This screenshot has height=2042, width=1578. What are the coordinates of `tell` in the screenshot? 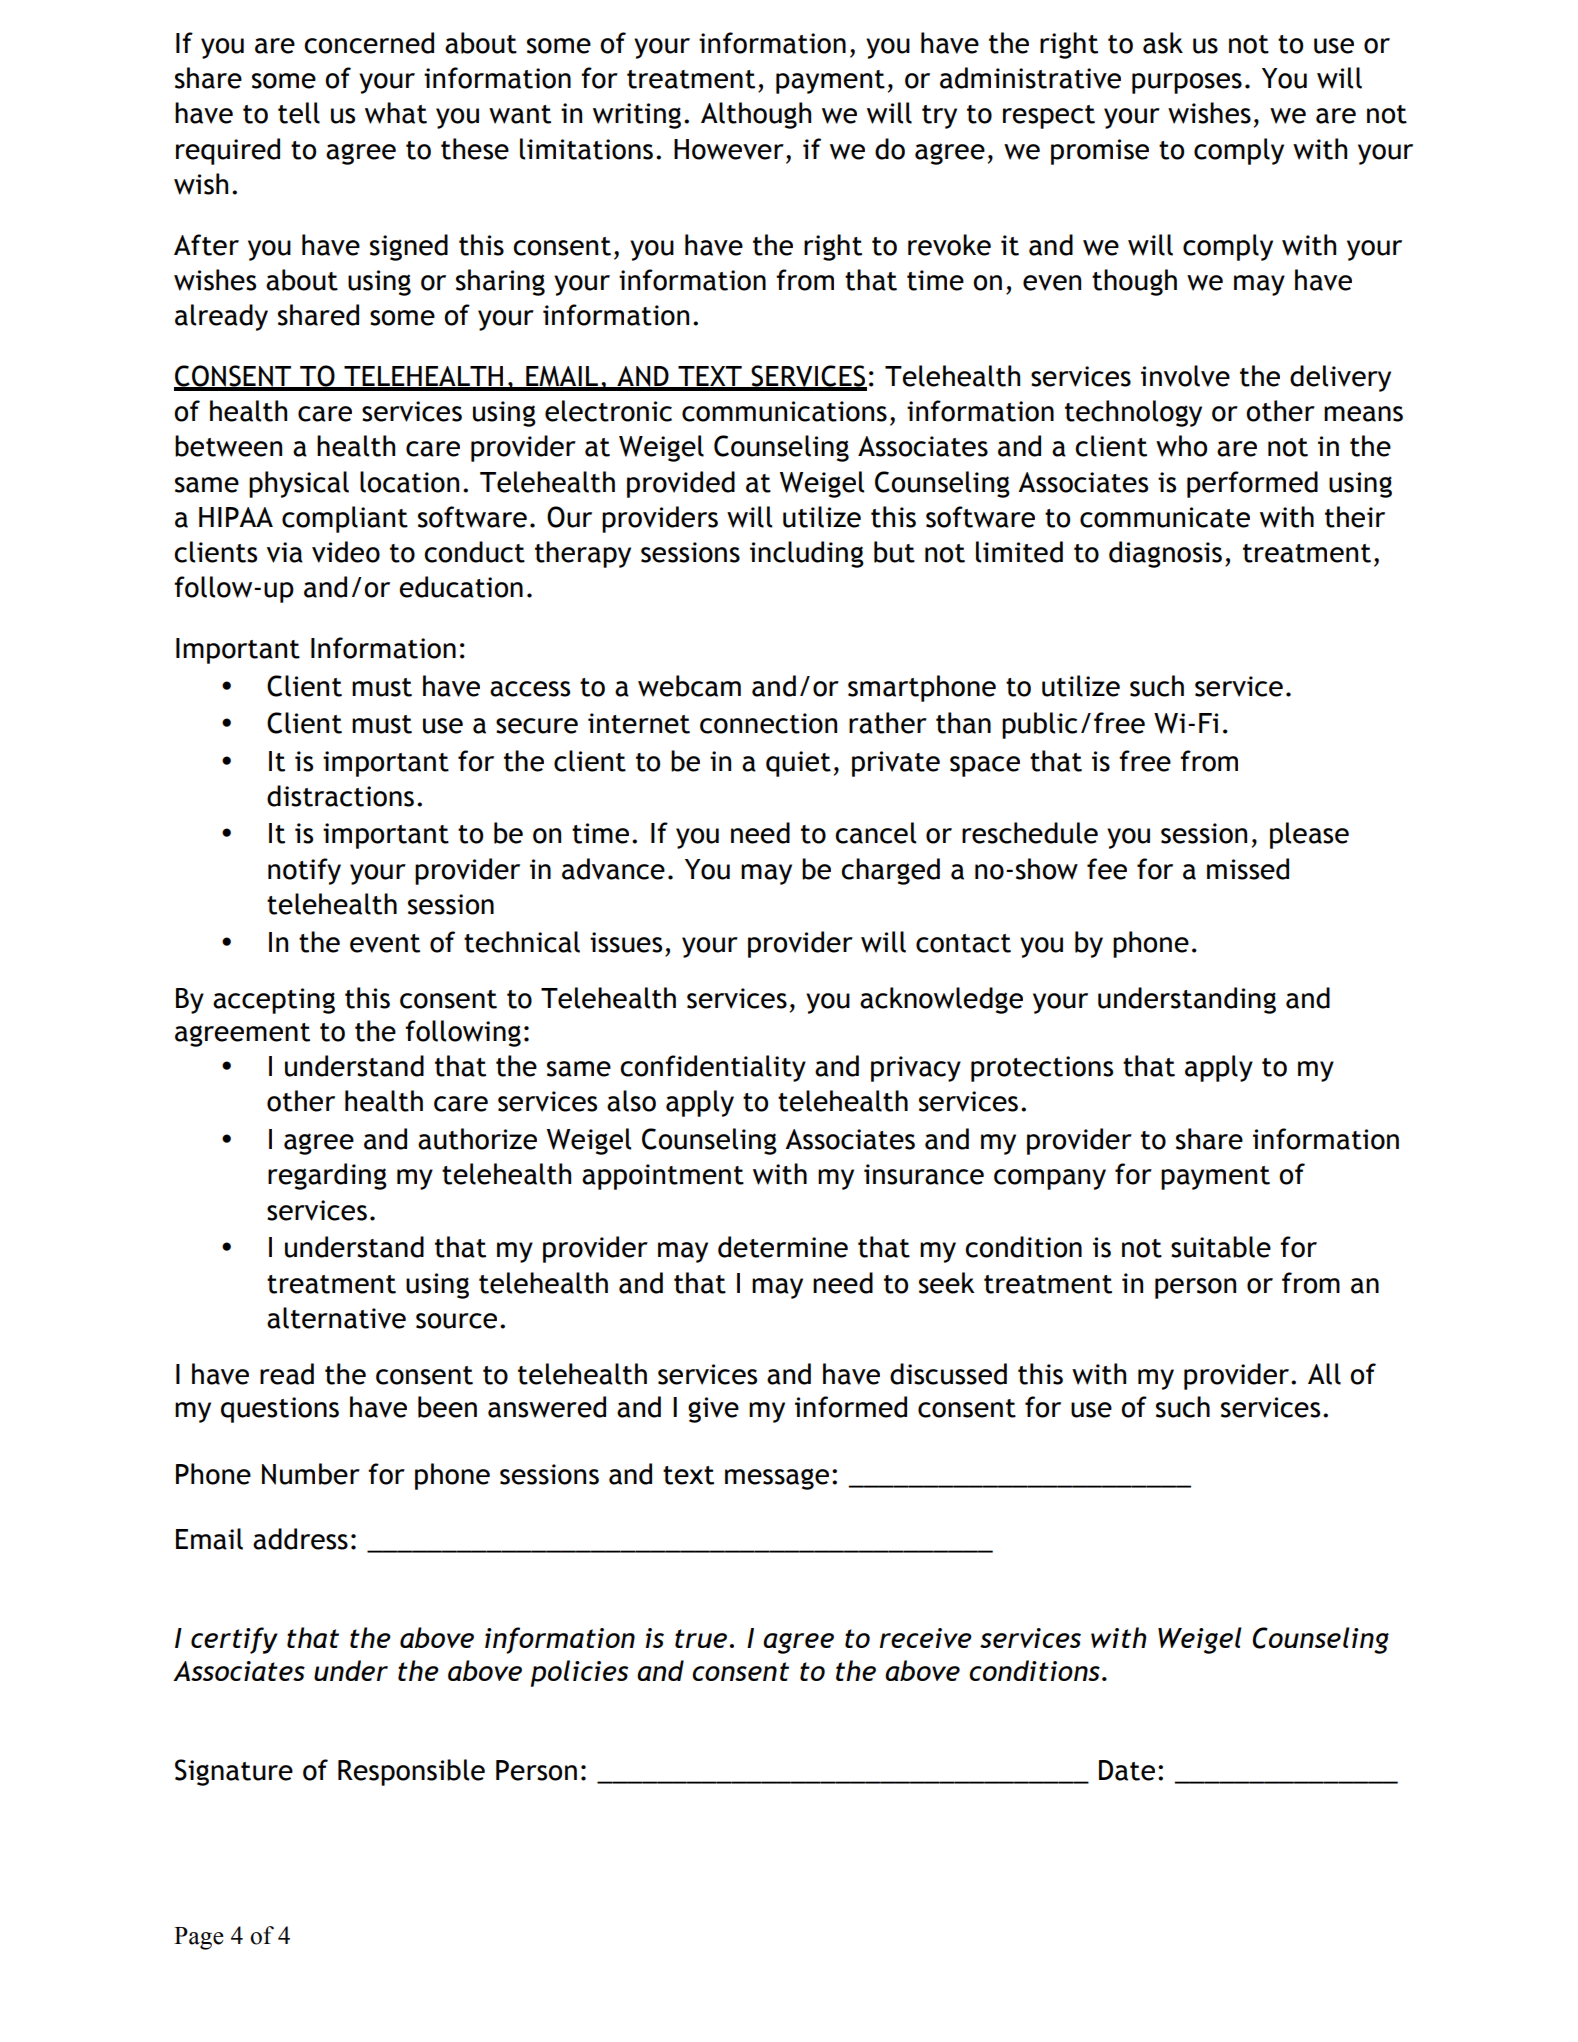 It's located at (299, 113).
